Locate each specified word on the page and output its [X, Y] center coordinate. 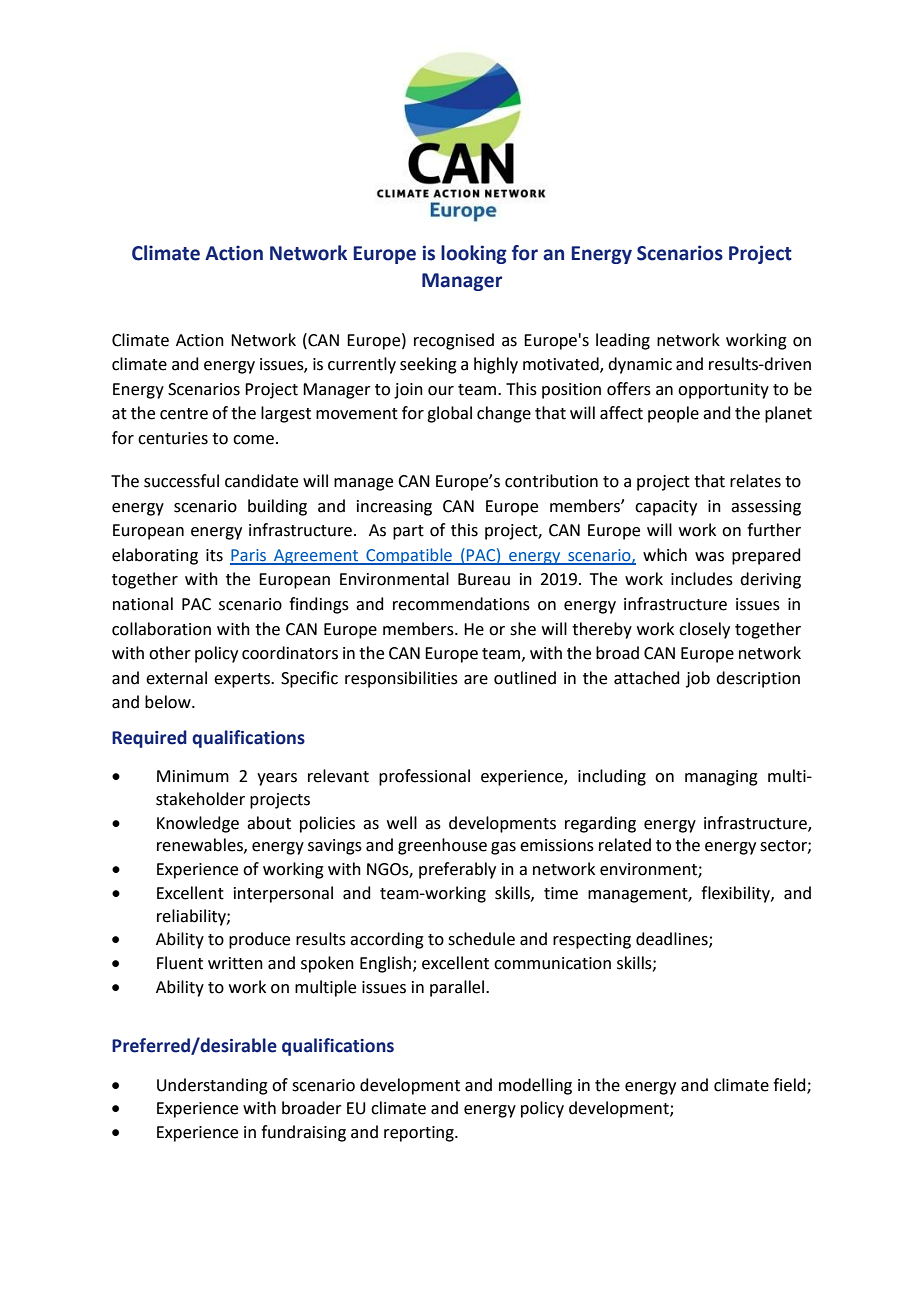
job [698, 679]
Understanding [212, 1086]
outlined [525, 678]
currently [362, 365]
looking [474, 254]
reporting [420, 1134]
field [790, 1085]
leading [623, 341]
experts [243, 680]
